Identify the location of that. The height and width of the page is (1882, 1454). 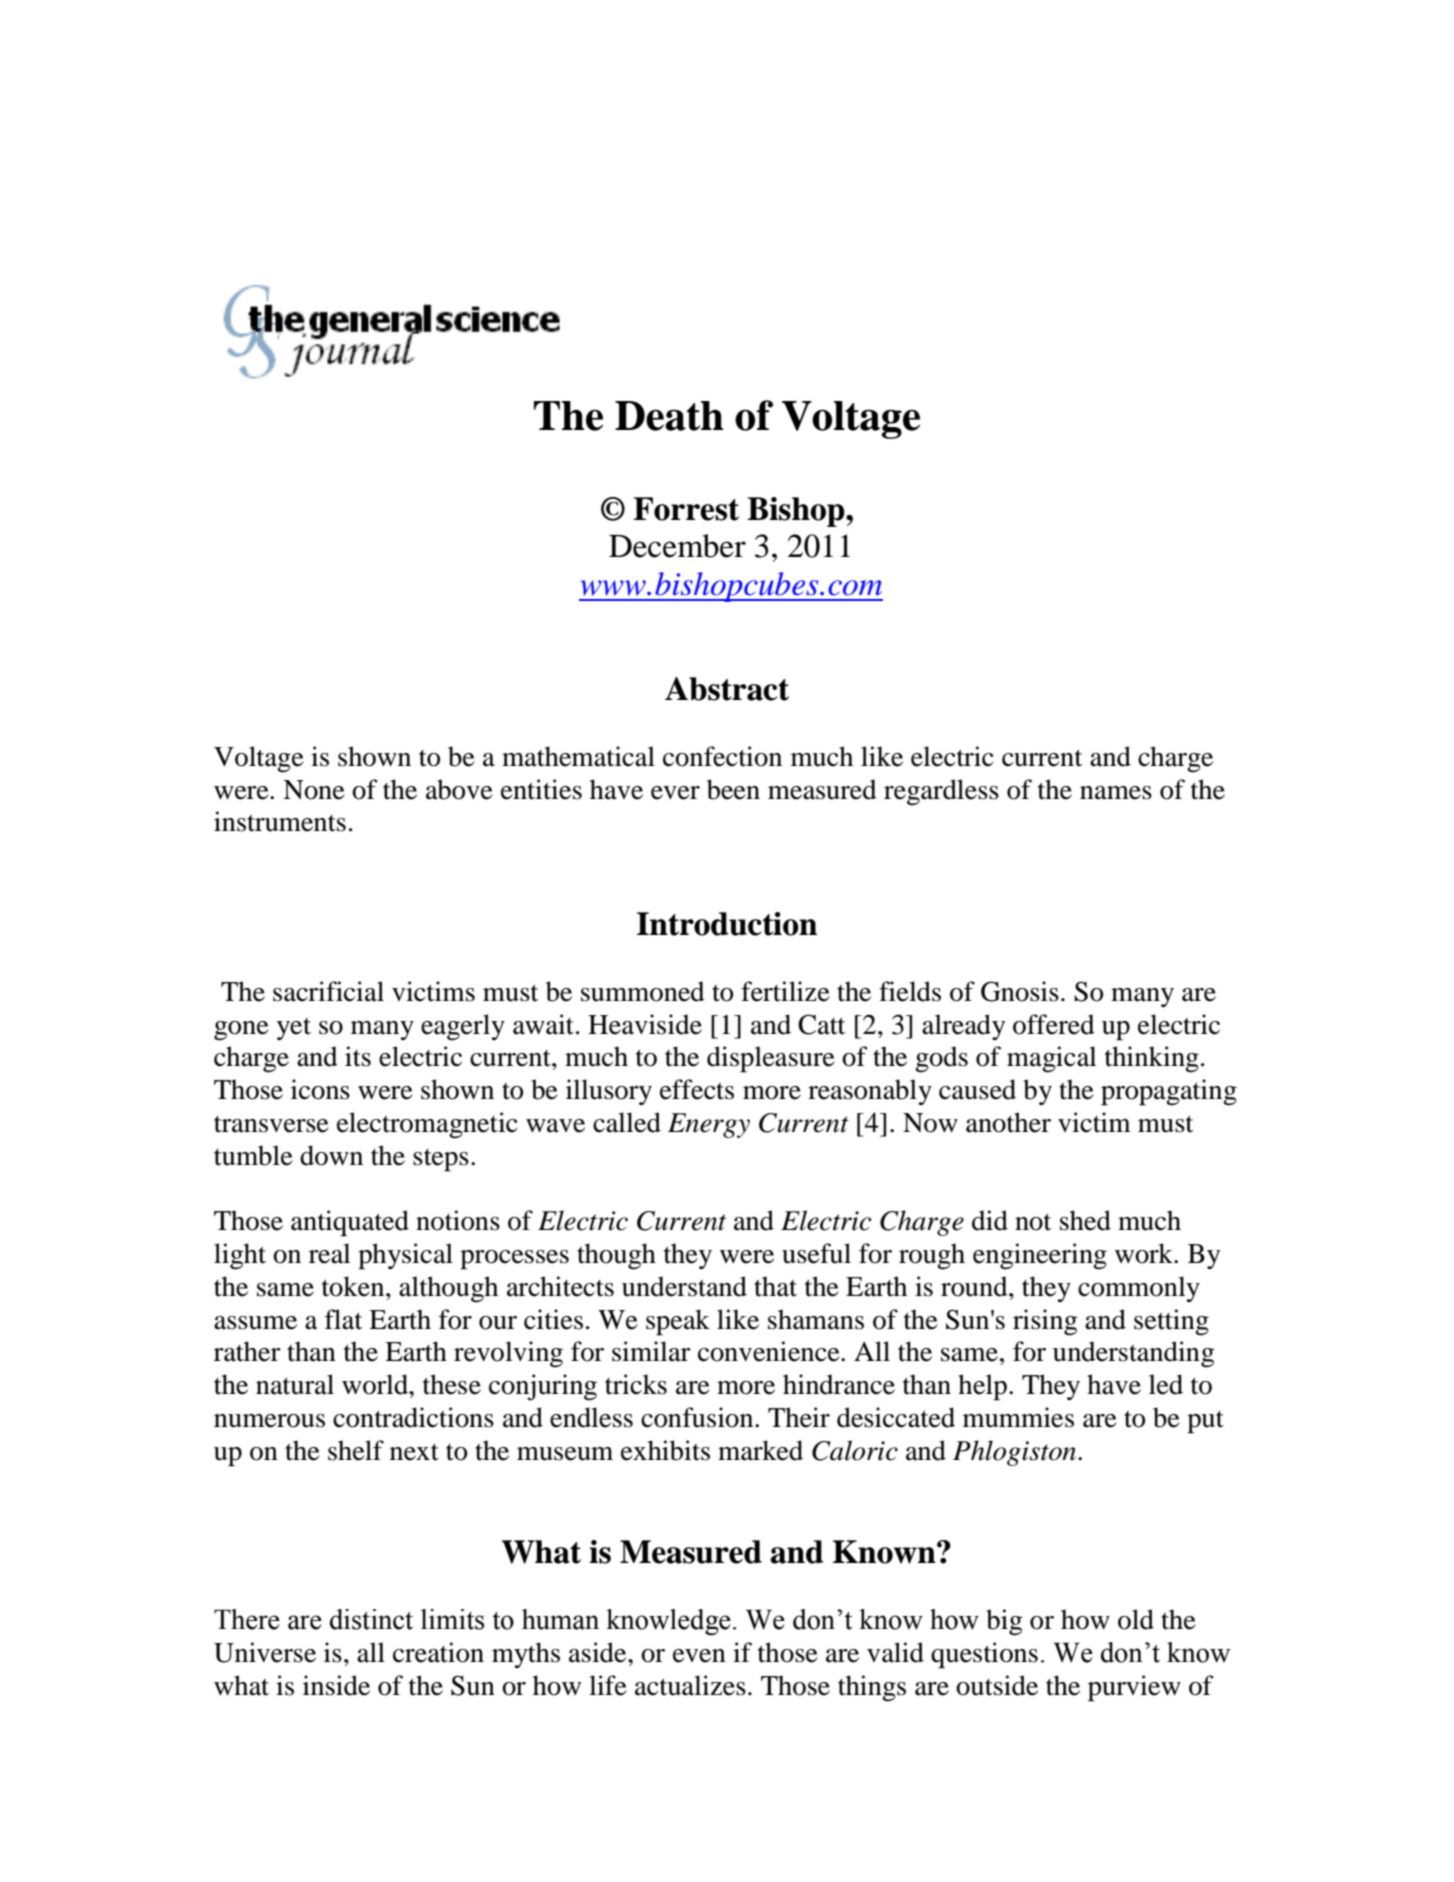
(775, 1286).
